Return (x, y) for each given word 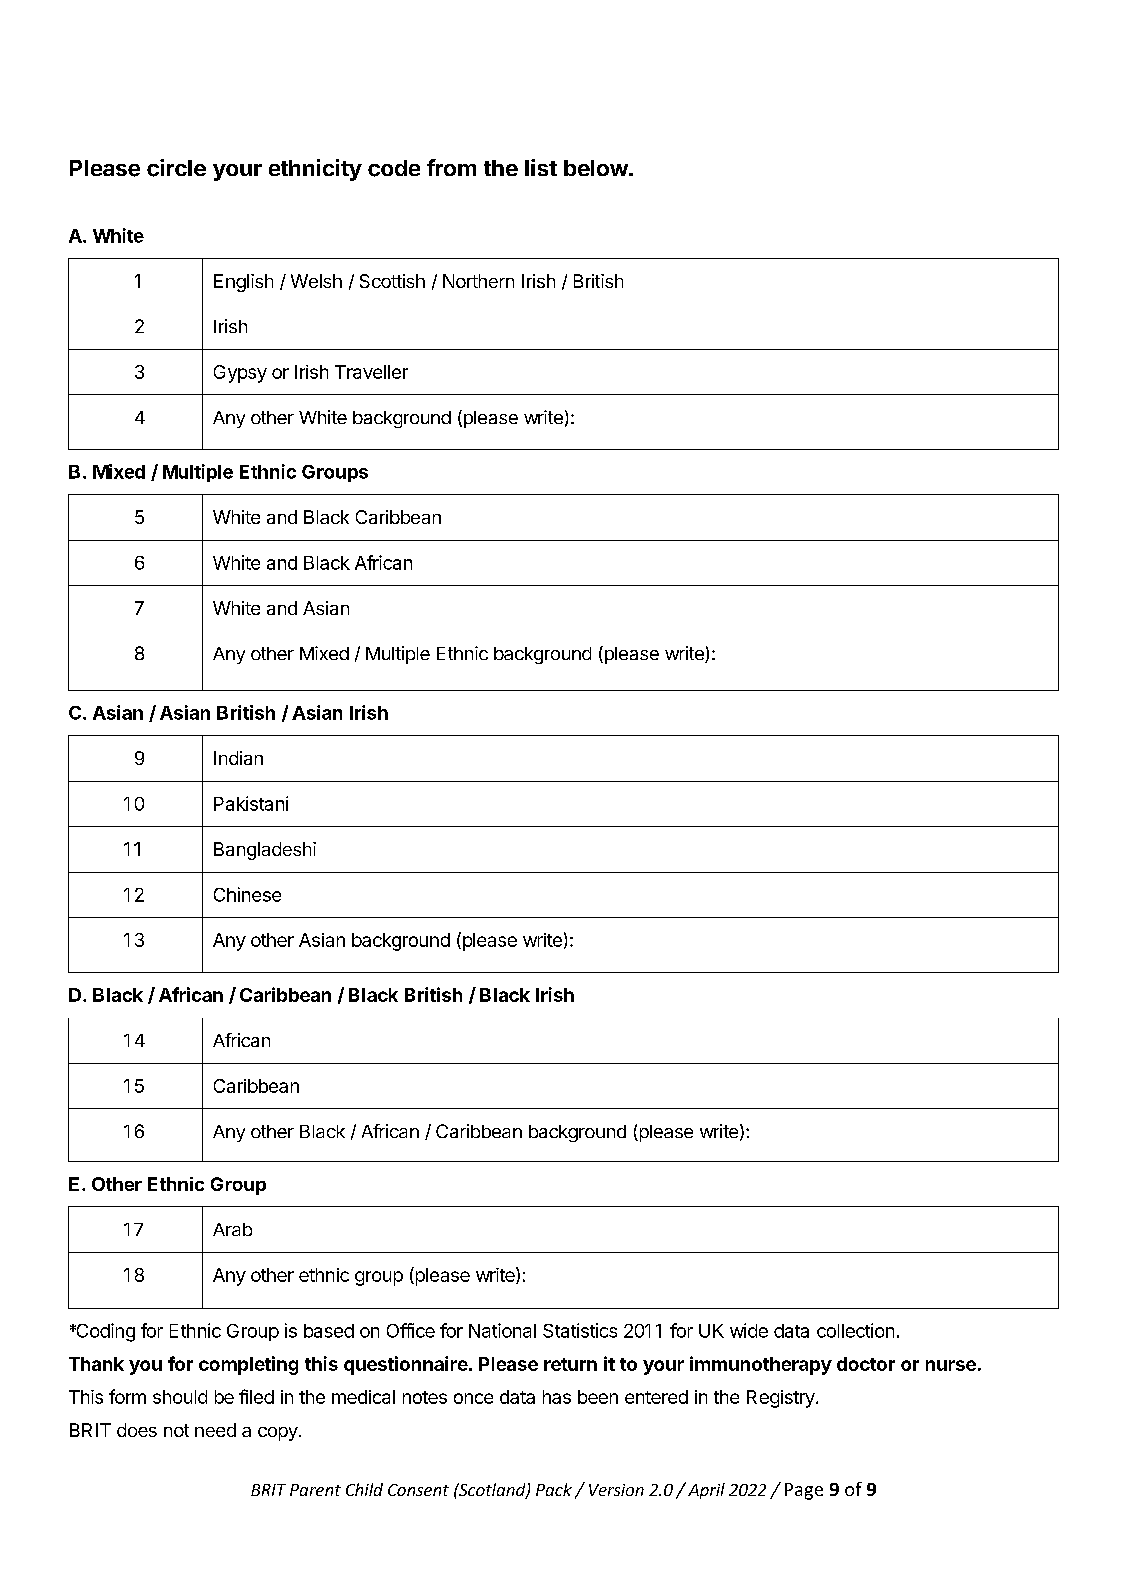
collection (855, 1330)
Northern (478, 281)
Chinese (247, 894)
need (215, 1430)
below (597, 168)
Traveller (371, 372)
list (541, 167)
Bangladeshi (265, 851)
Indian (238, 758)
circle (176, 168)
